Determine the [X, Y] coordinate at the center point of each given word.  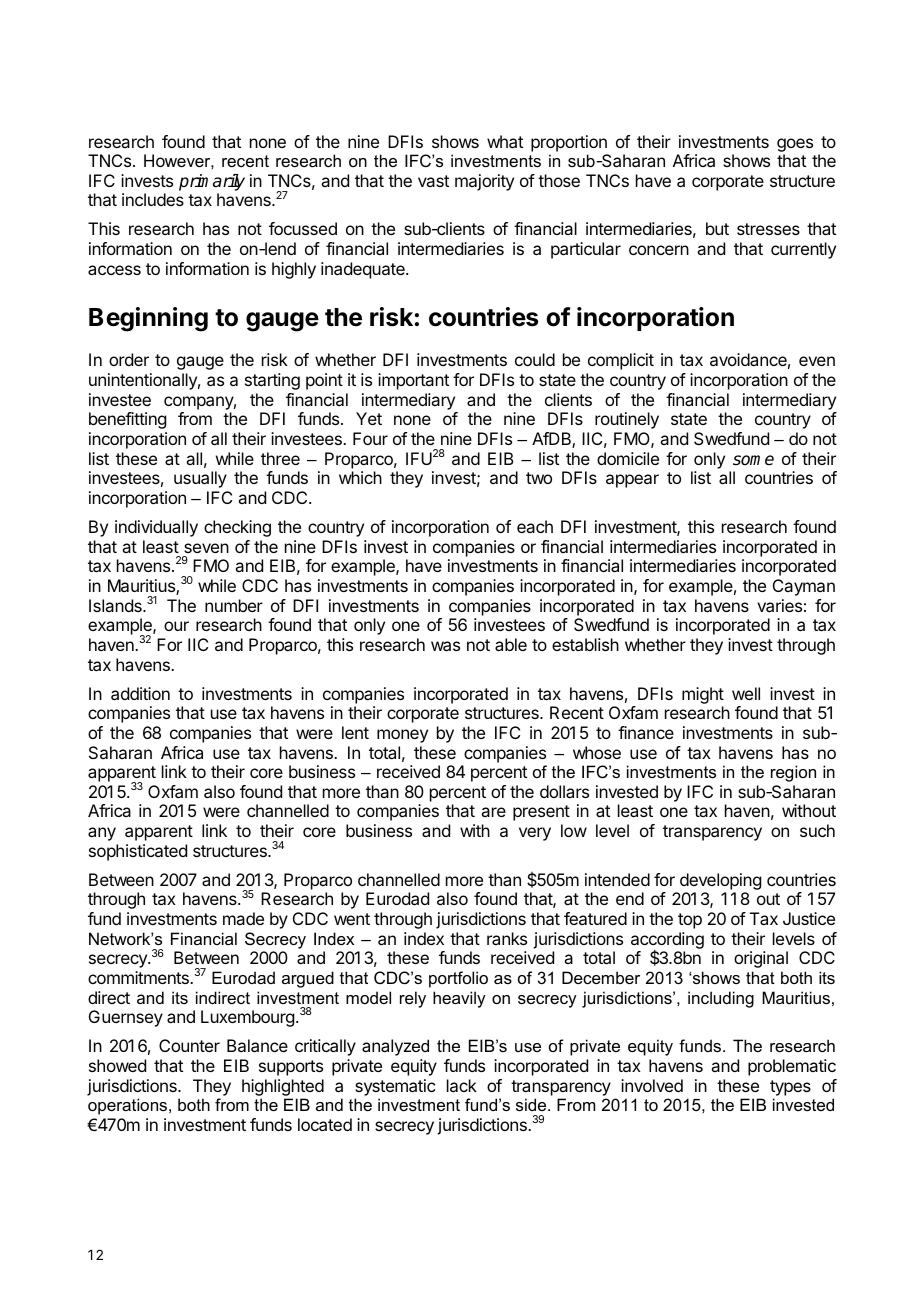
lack [462, 1085]
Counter [189, 1045]
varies [779, 605]
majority [484, 182]
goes [795, 145]
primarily [212, 184]
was [445, 646]
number [234, 605]
